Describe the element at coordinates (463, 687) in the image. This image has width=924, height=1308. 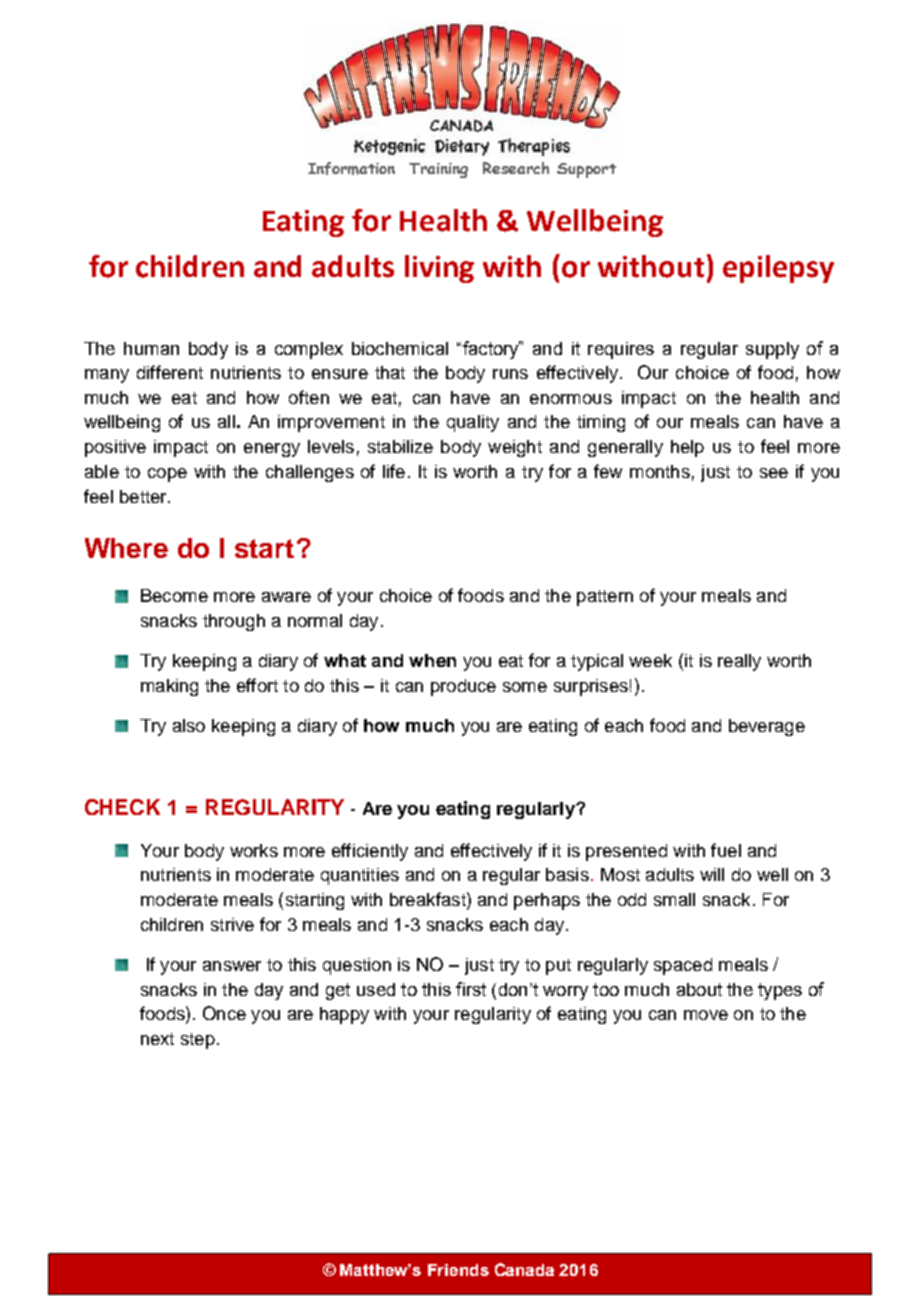
I see `produce` at that location.
